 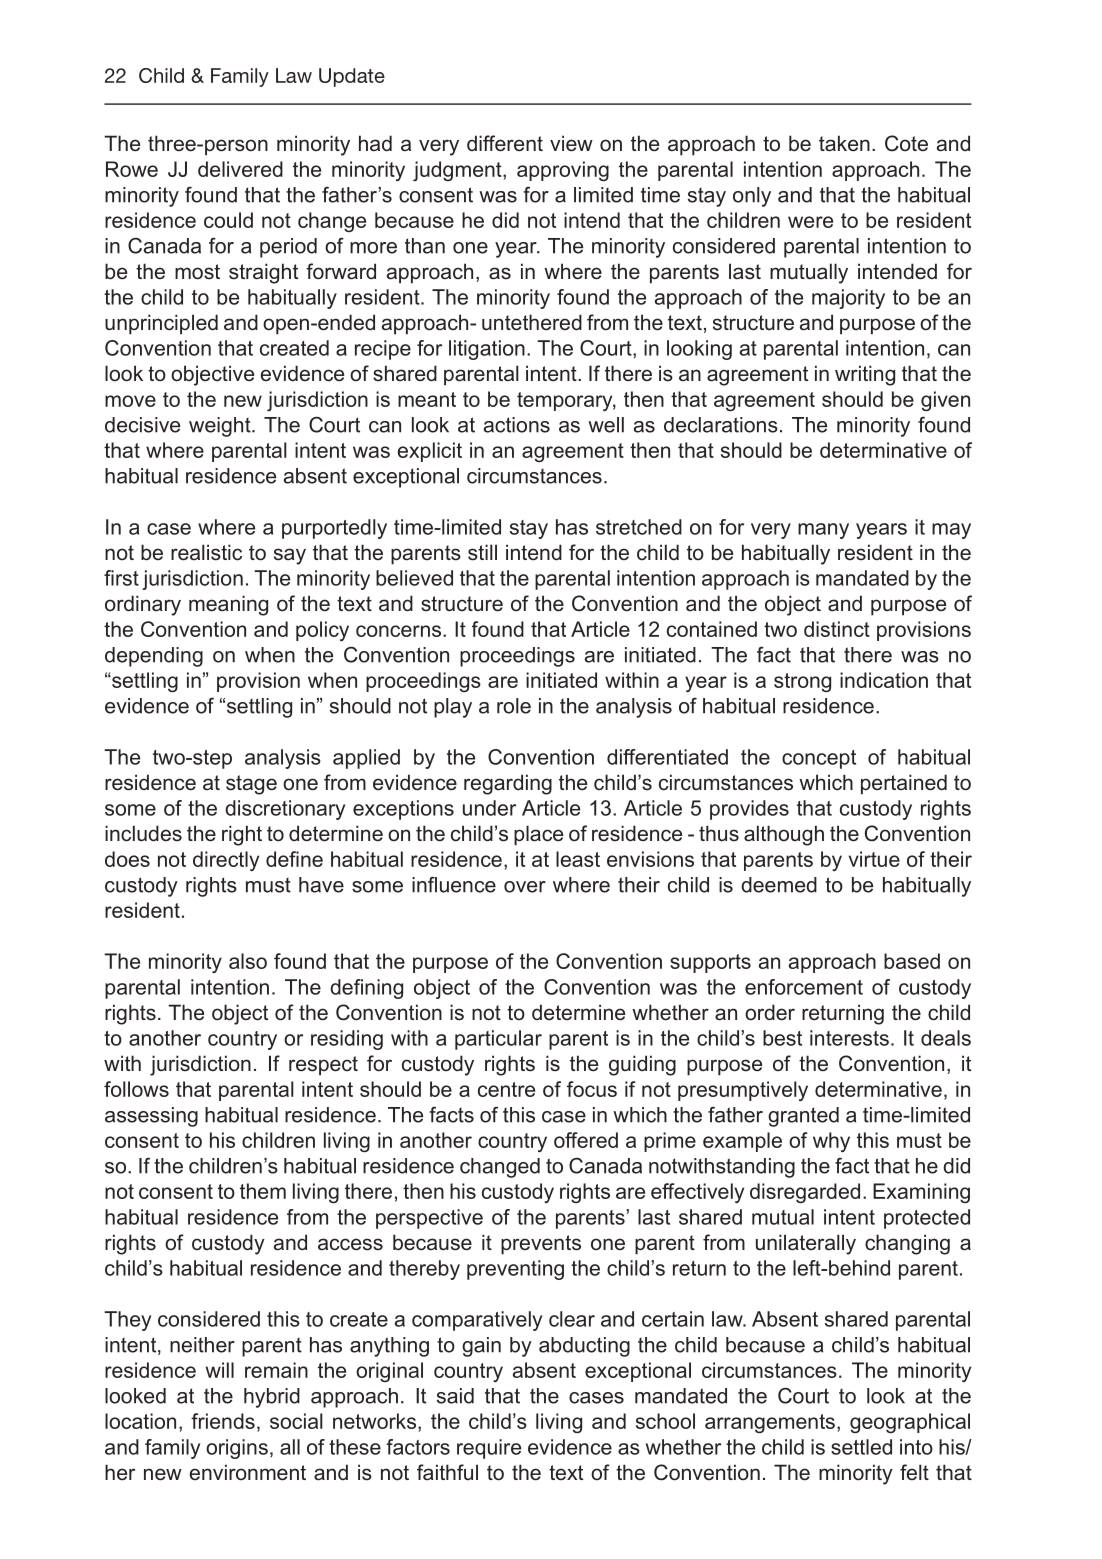 I want to click on settled, so click(x=861, y=1447).
